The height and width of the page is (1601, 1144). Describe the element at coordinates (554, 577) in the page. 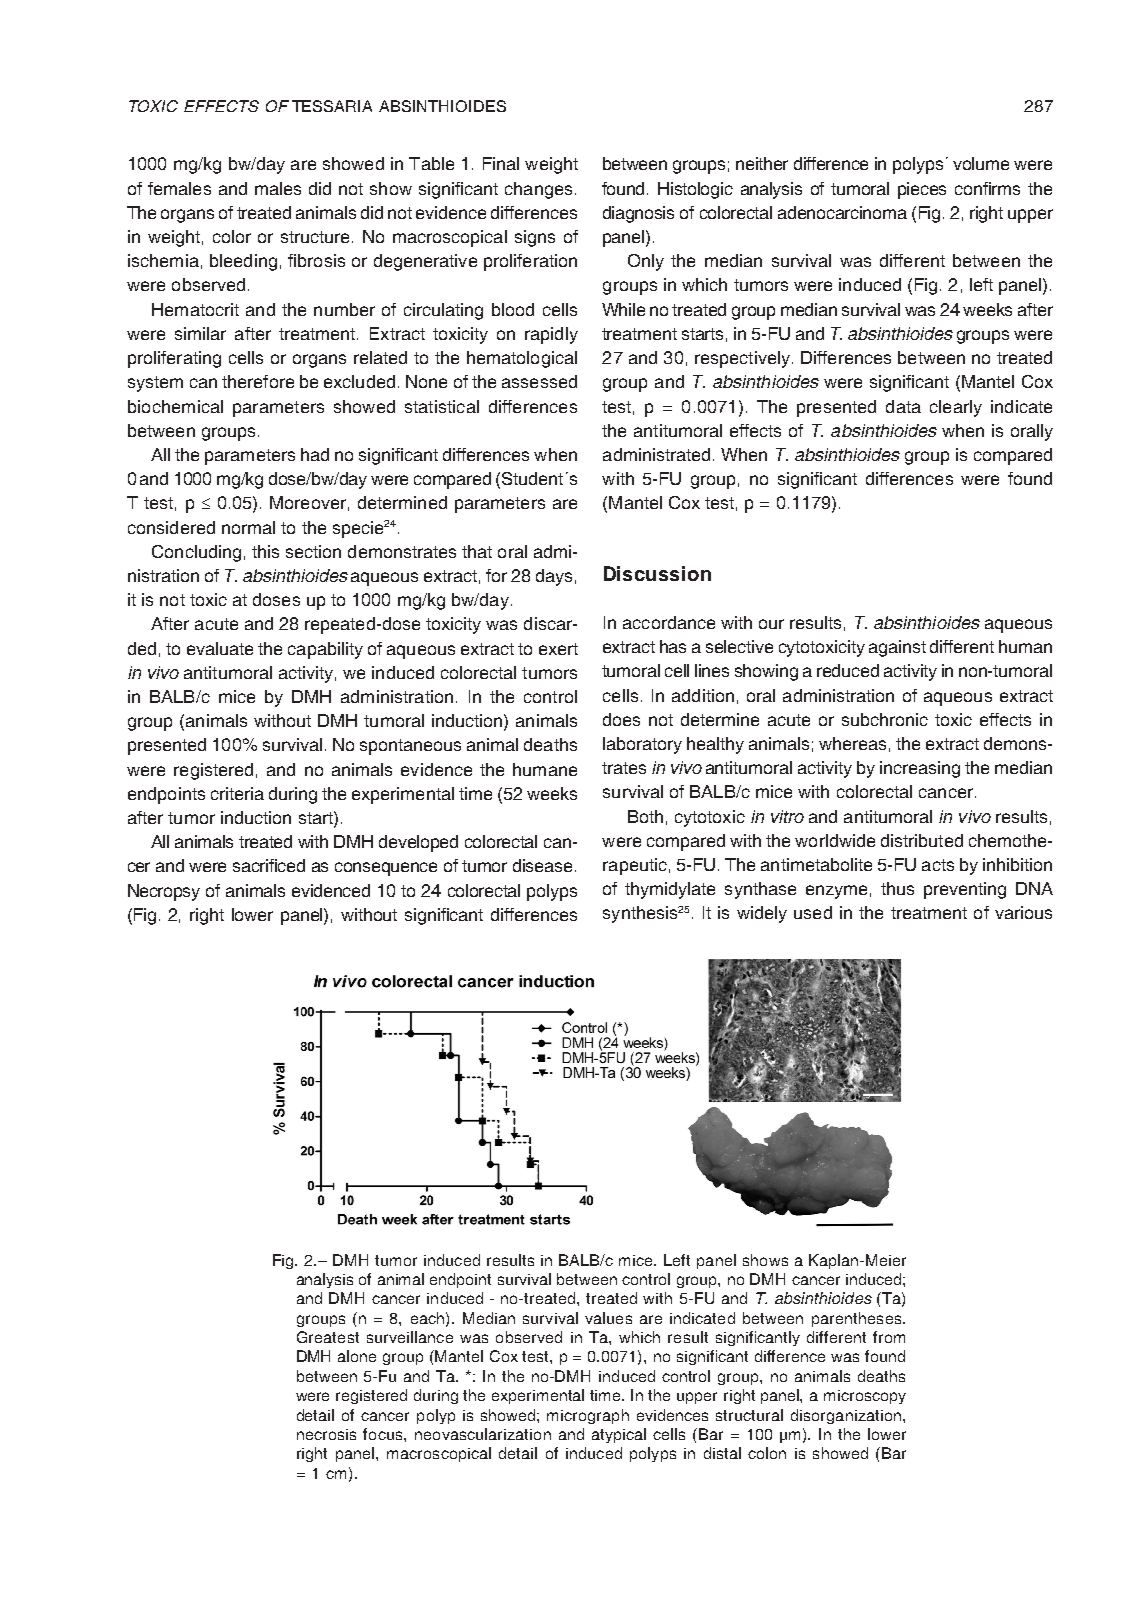

I see `days` at that location.
